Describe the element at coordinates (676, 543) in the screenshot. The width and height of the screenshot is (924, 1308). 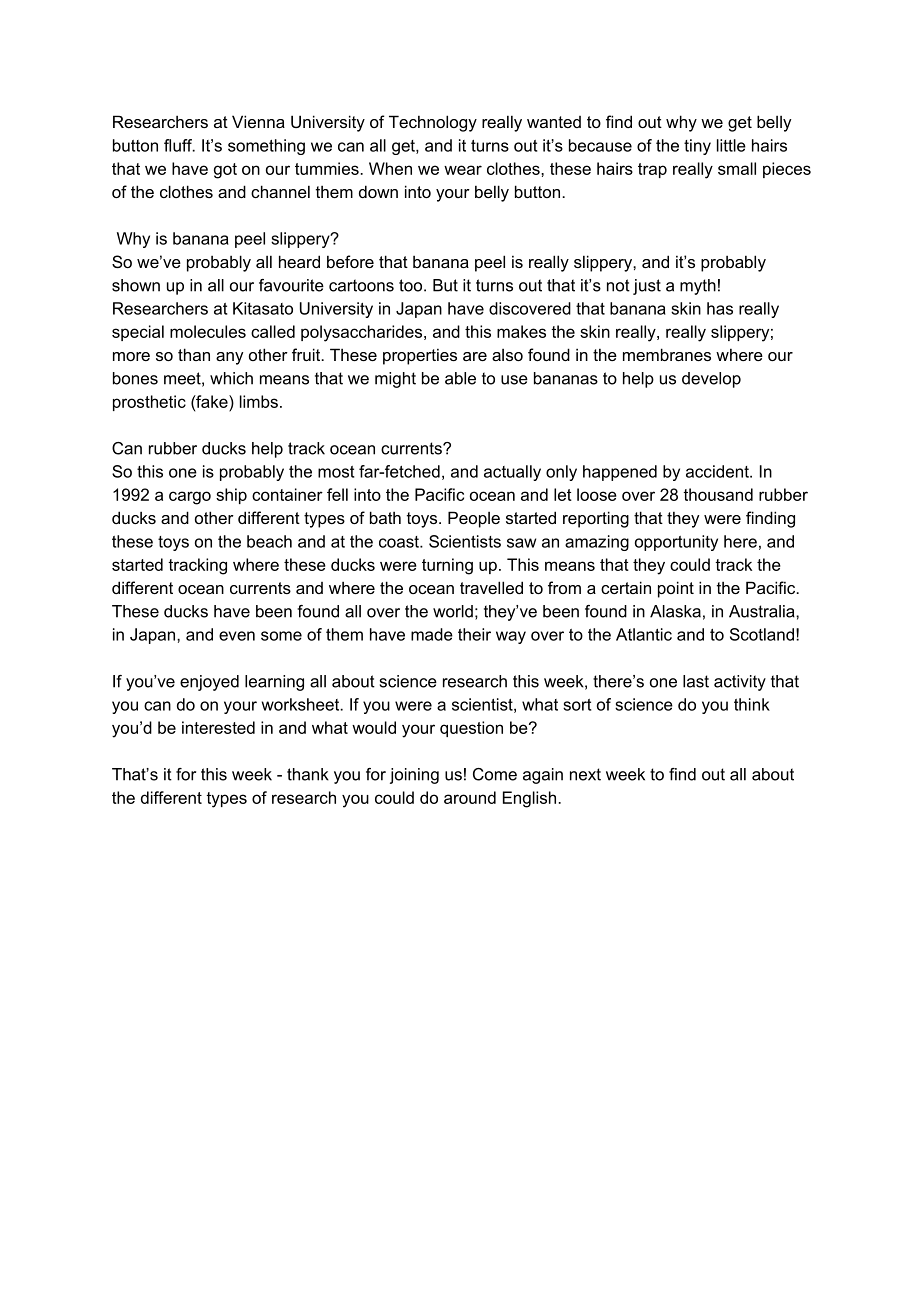
I see `opportunity` at that location.
